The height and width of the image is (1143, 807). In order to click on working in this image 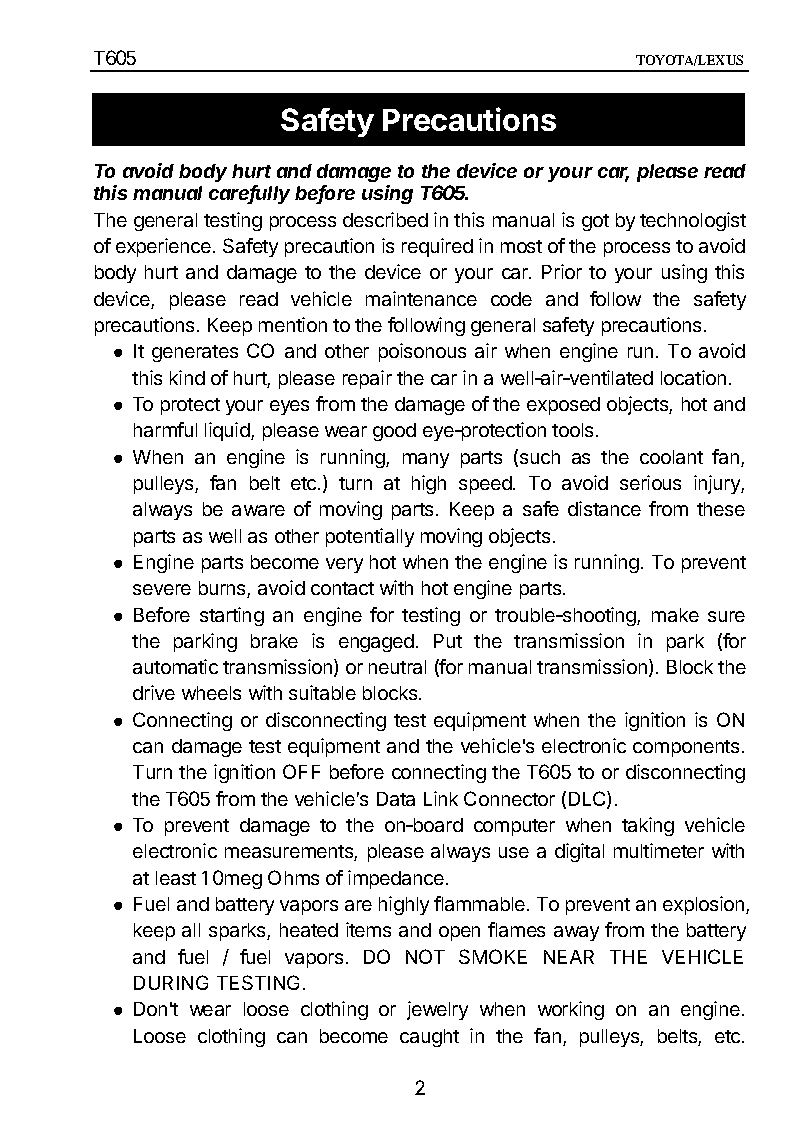, I will do `click(571, 1010)`.
